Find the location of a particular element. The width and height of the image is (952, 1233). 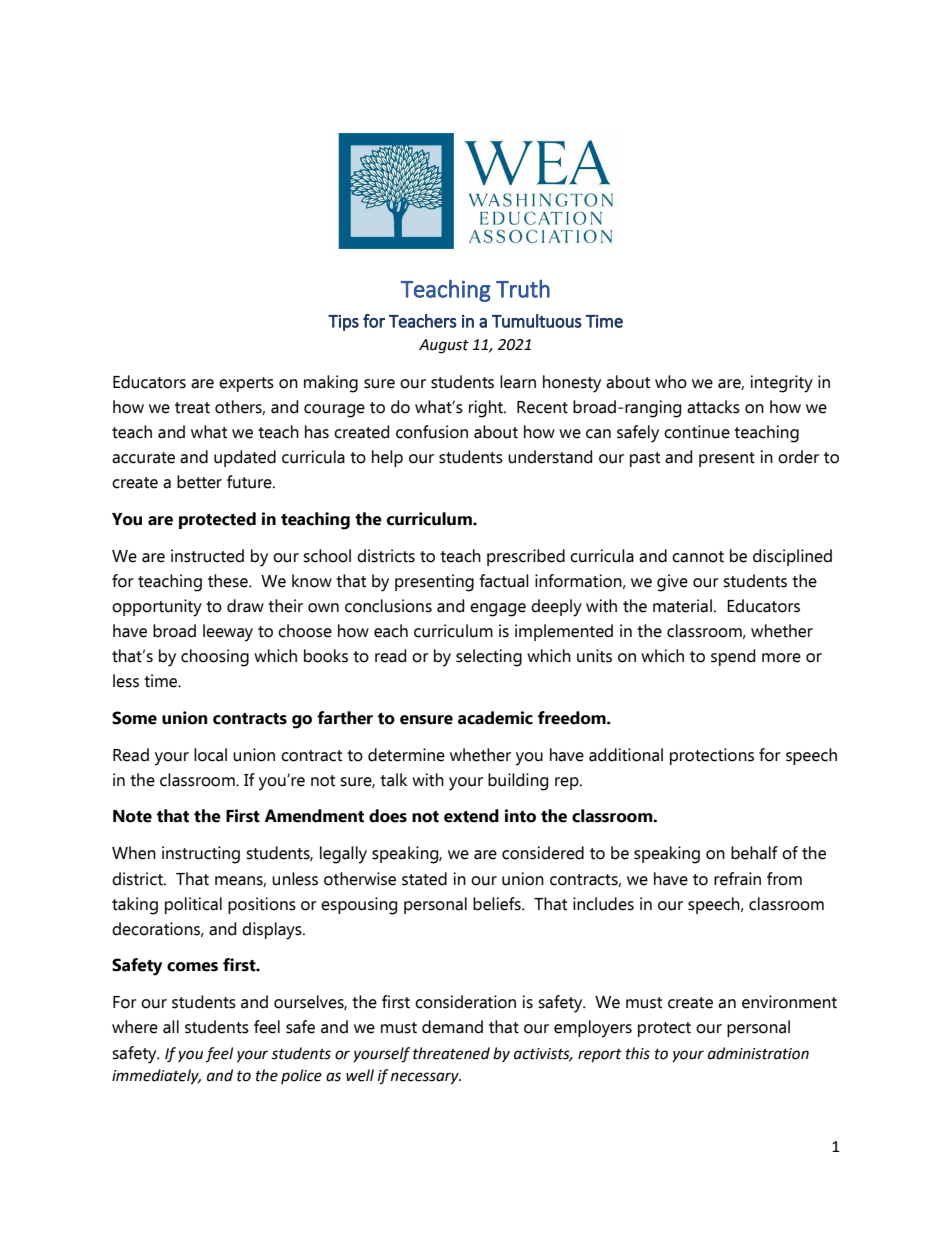

refrain is located at coordinates (737, 879).
